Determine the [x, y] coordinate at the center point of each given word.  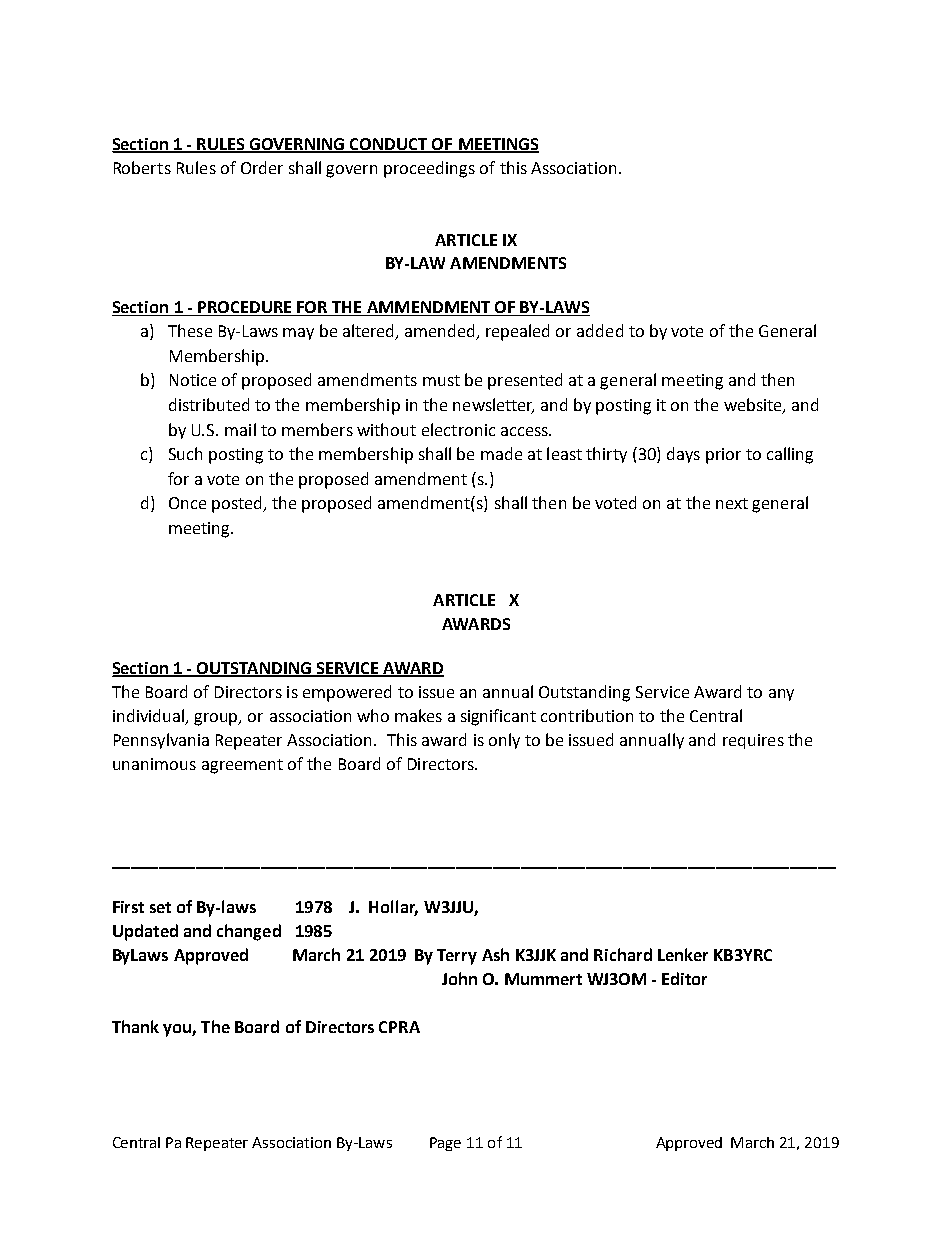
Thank [135, 1026]
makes [418, 715]
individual [150, 717]
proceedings [429, 169]
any [781, 695]
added [600, 330]
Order [262, 167]
